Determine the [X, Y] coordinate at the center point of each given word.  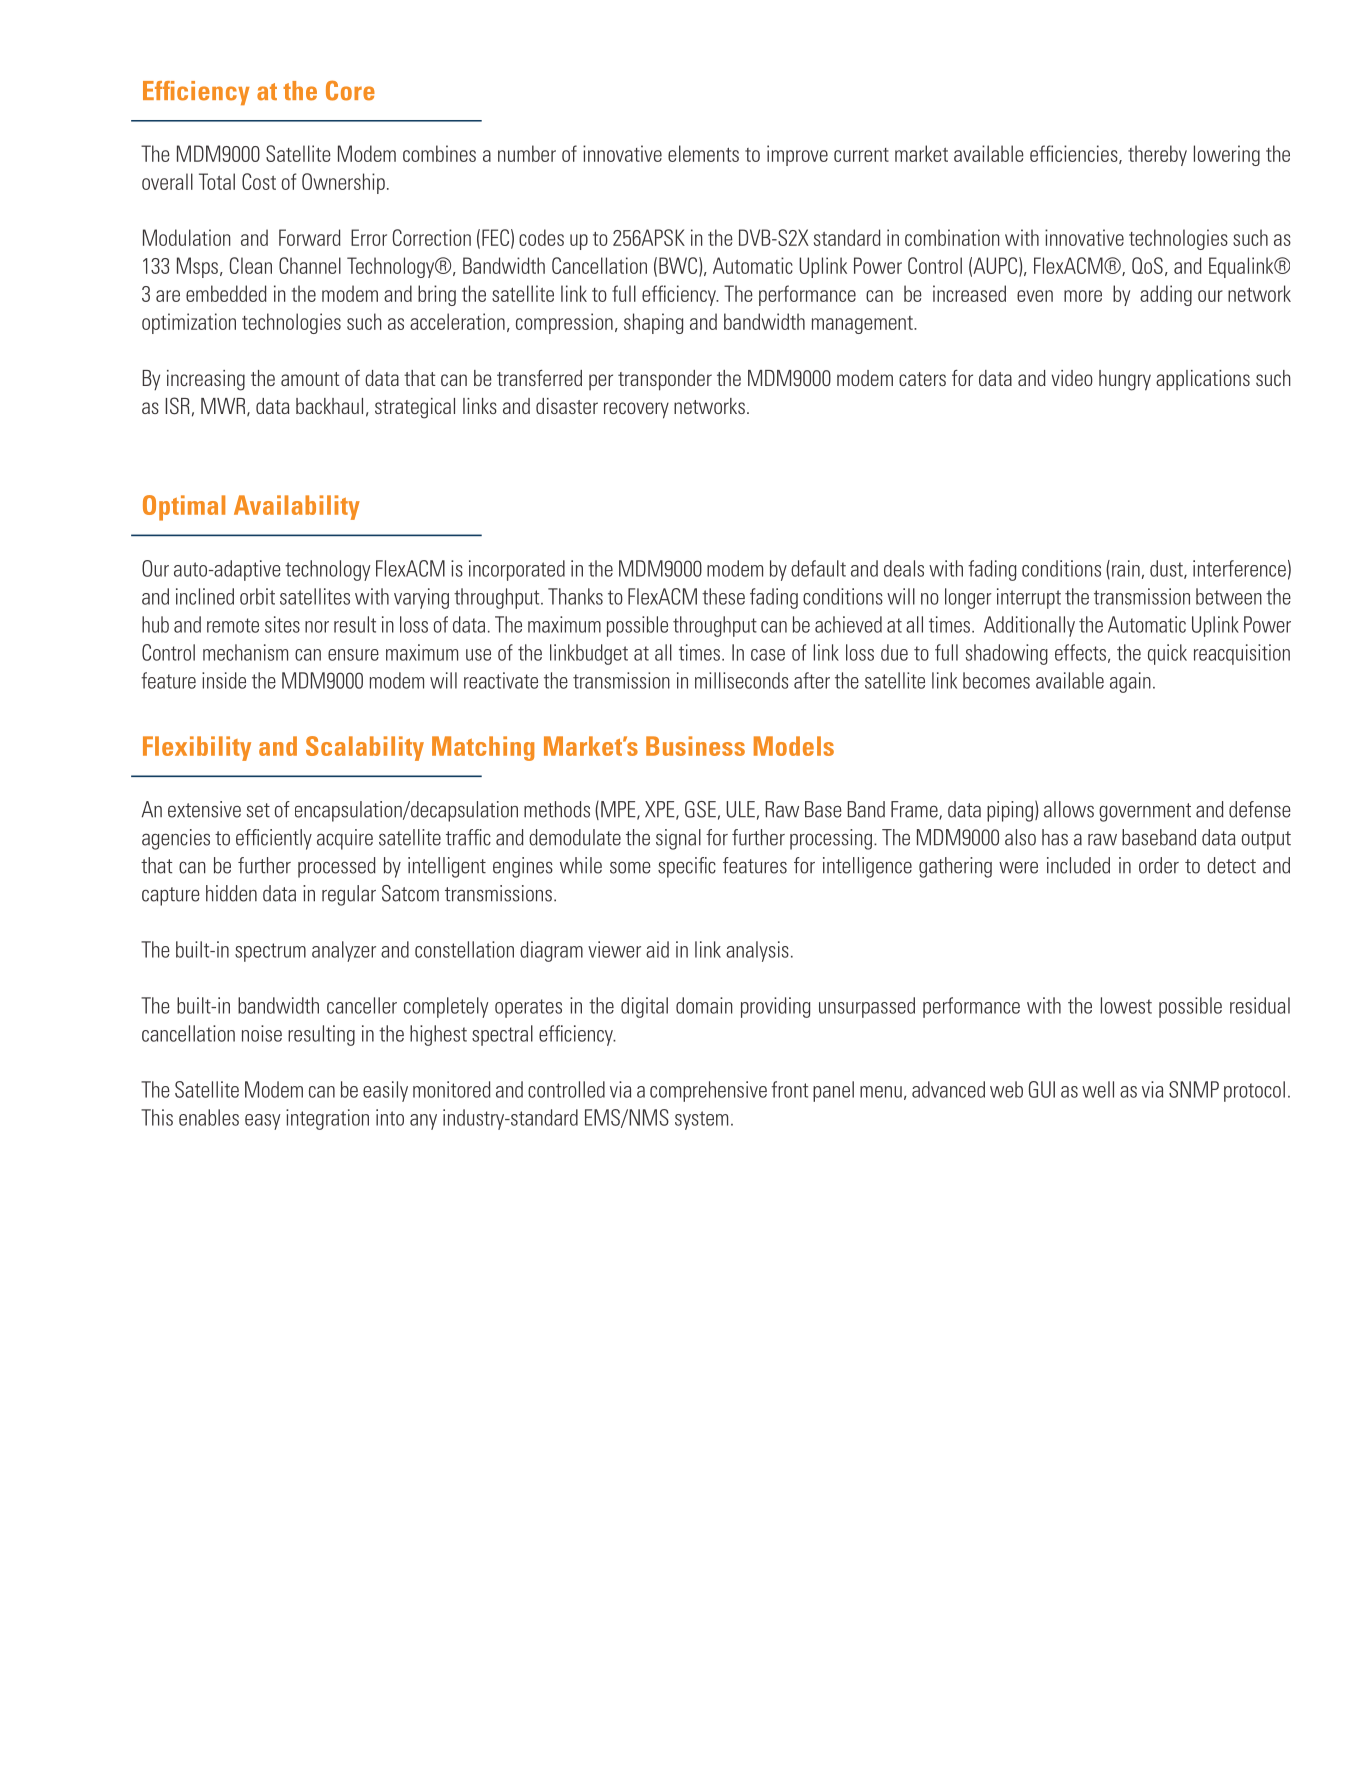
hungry [1125, 380]
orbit [257, 596]
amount [310, 379]
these [723, 596]
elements [703, 153]
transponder [665, 380]
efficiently [274, 839]
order [1159, 865]
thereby [1157, 155]
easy [262, 1122]
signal [678, 839]
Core [350, 90]
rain [1126, 568]
